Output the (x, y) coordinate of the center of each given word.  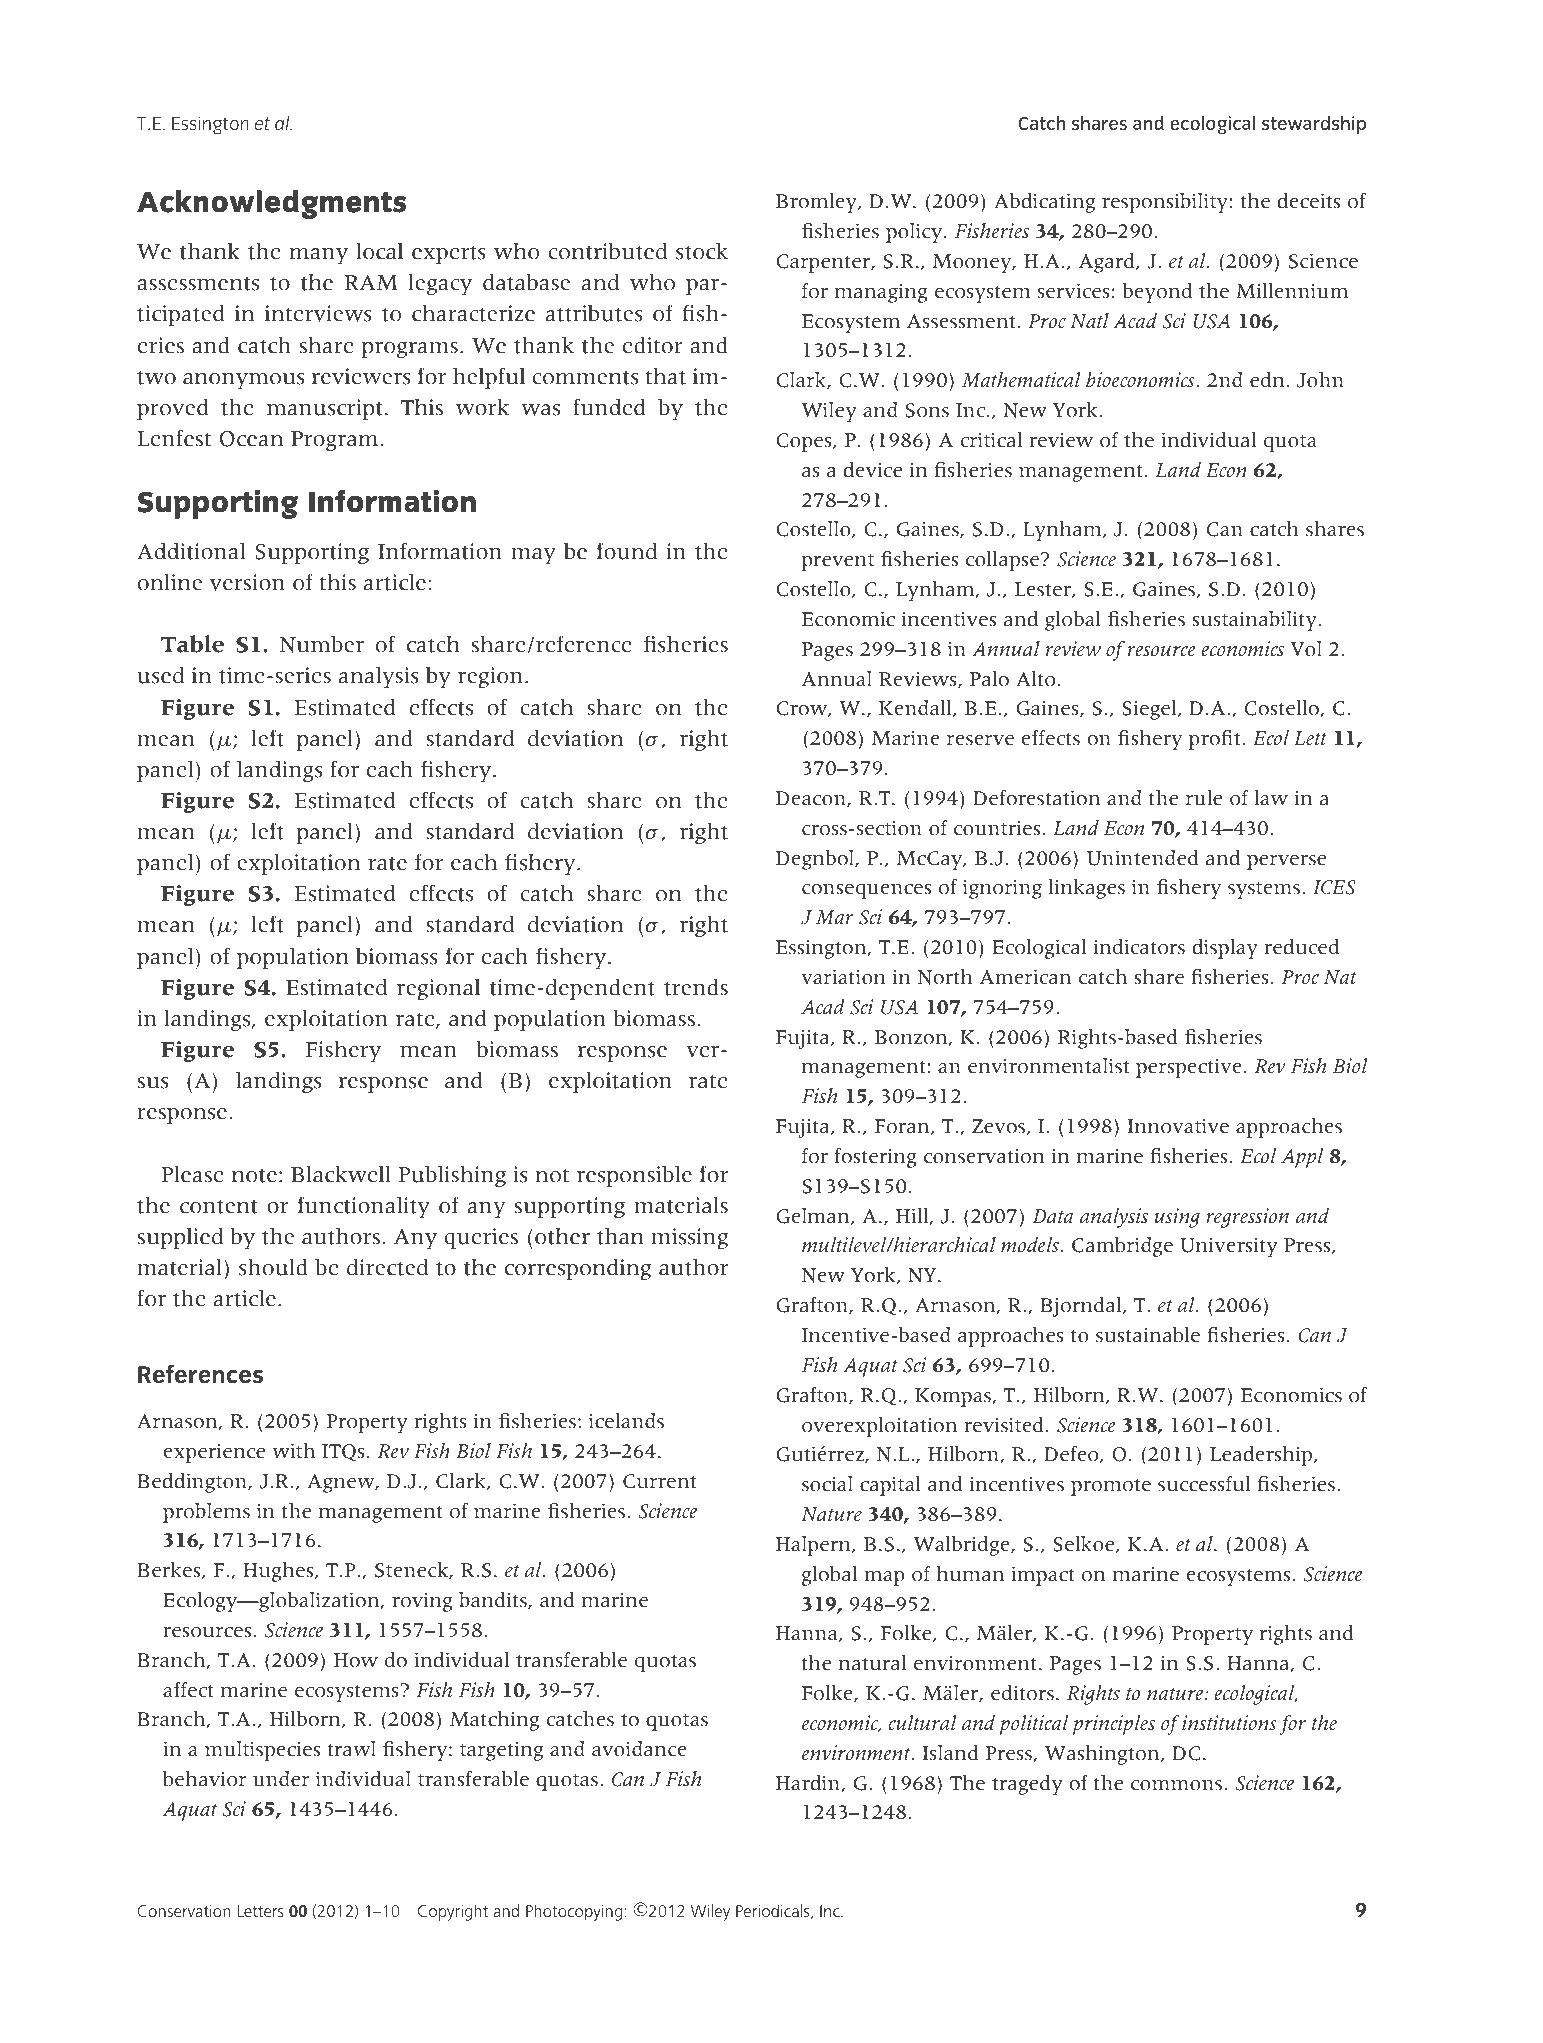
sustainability (1254, 621)
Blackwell (341, 1174)
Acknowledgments (271, 204)
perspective (1189, 1068)
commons (1178, 1785)
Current (659, 1481)
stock (702, 251)
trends (696, 987)
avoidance (639, 1749)
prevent (837, 562)
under (281, 1779)
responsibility (1165, 203)
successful (1204, 1484)
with (293, 1451)
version (247, 582)
